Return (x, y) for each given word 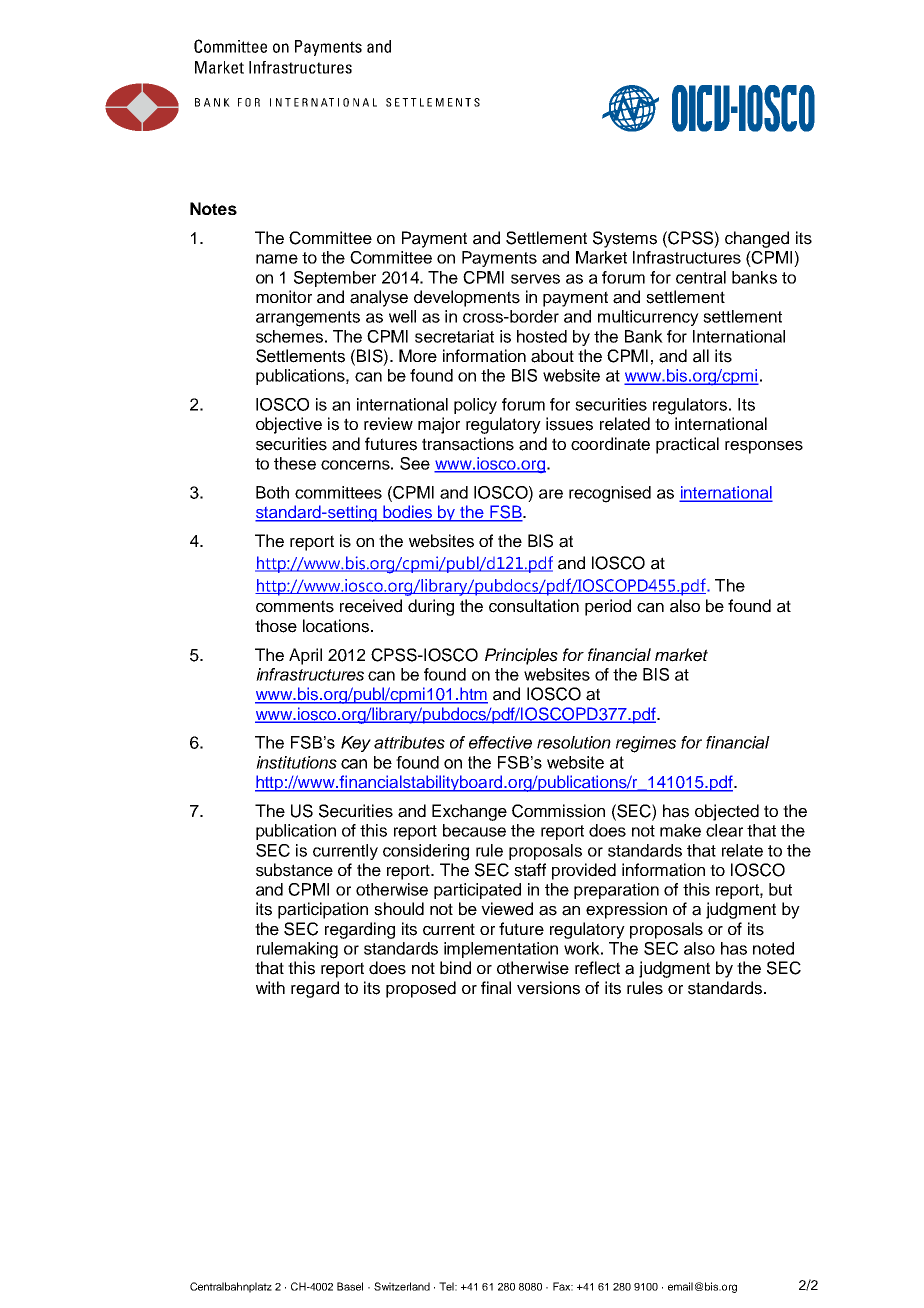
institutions (296, 762)
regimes (646, 744)
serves (535, 279)
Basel (350, 1286)
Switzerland (402, 1286)
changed (757, 239)
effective (500, 742)
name (277, 259)
